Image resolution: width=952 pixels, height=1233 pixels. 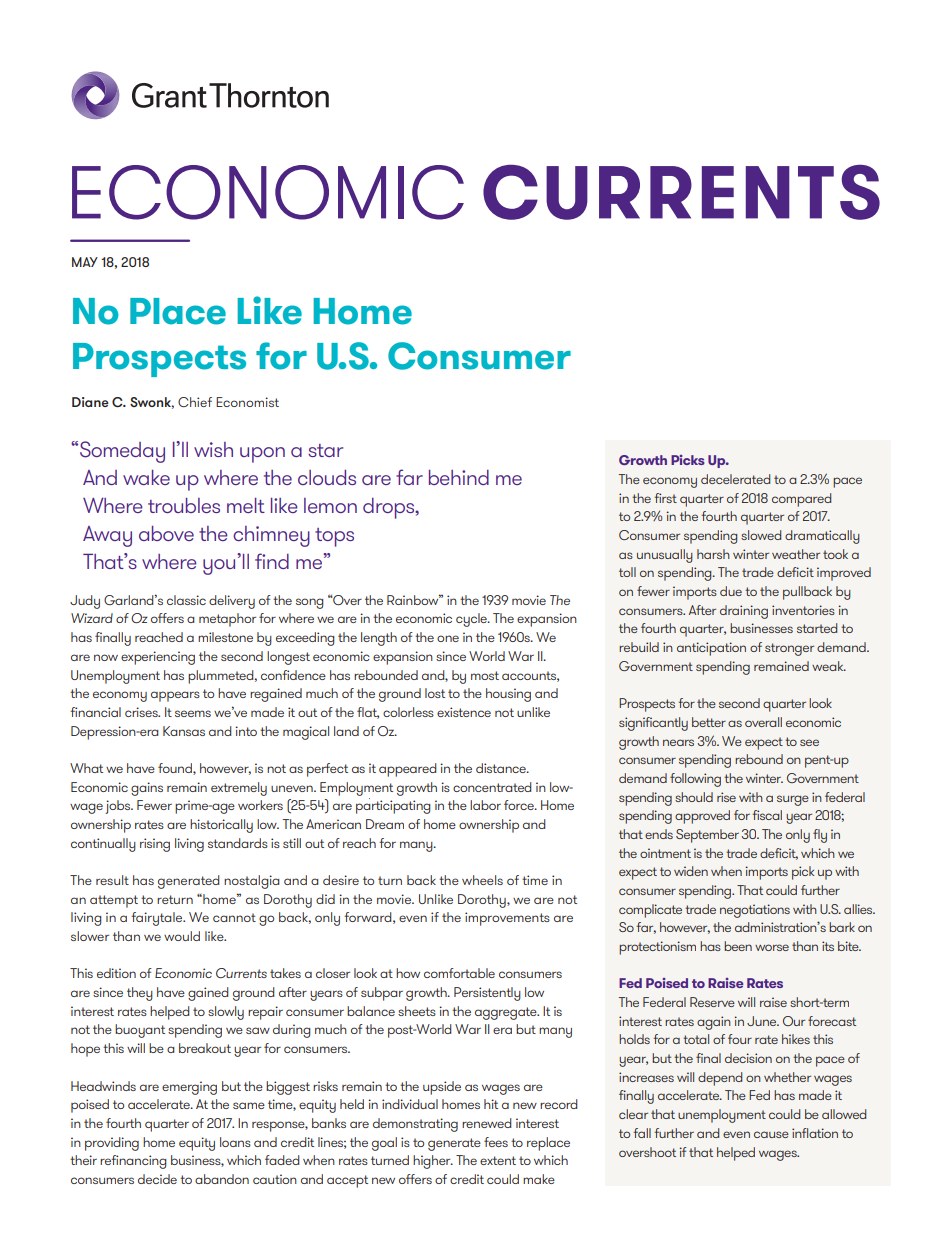 What do you see at coordinates (498, 1160) in the document?
I see `extent` at bounding box center [498, 1160].
